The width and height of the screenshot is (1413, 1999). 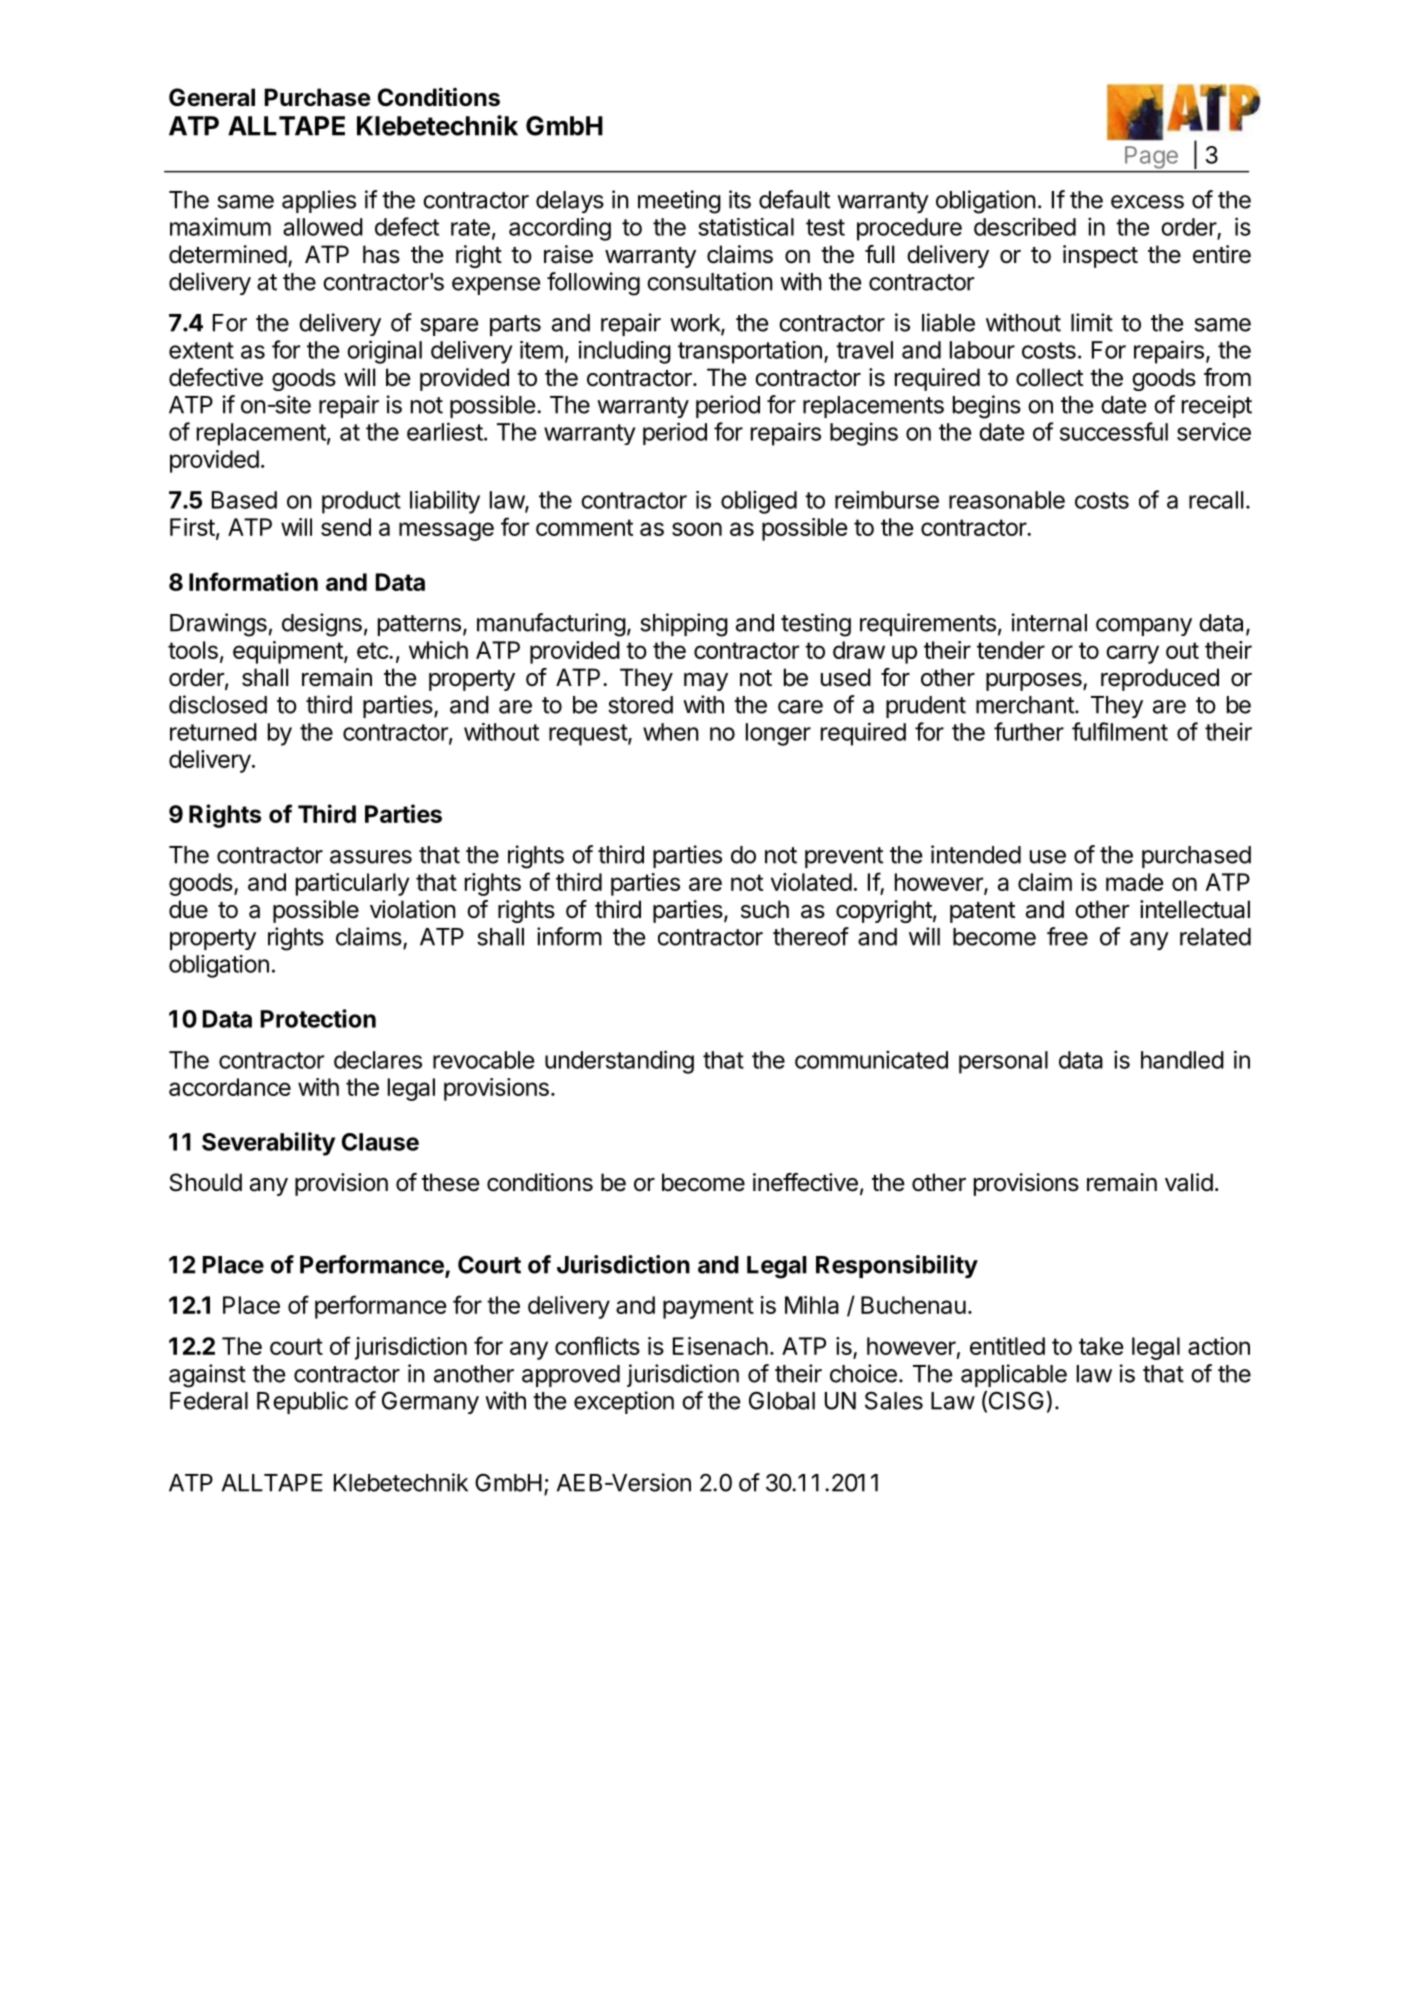 What do you see at coordinates (302, 1402) in the screenshot?
I see `Republic` at bounding box center [302, 1402].
